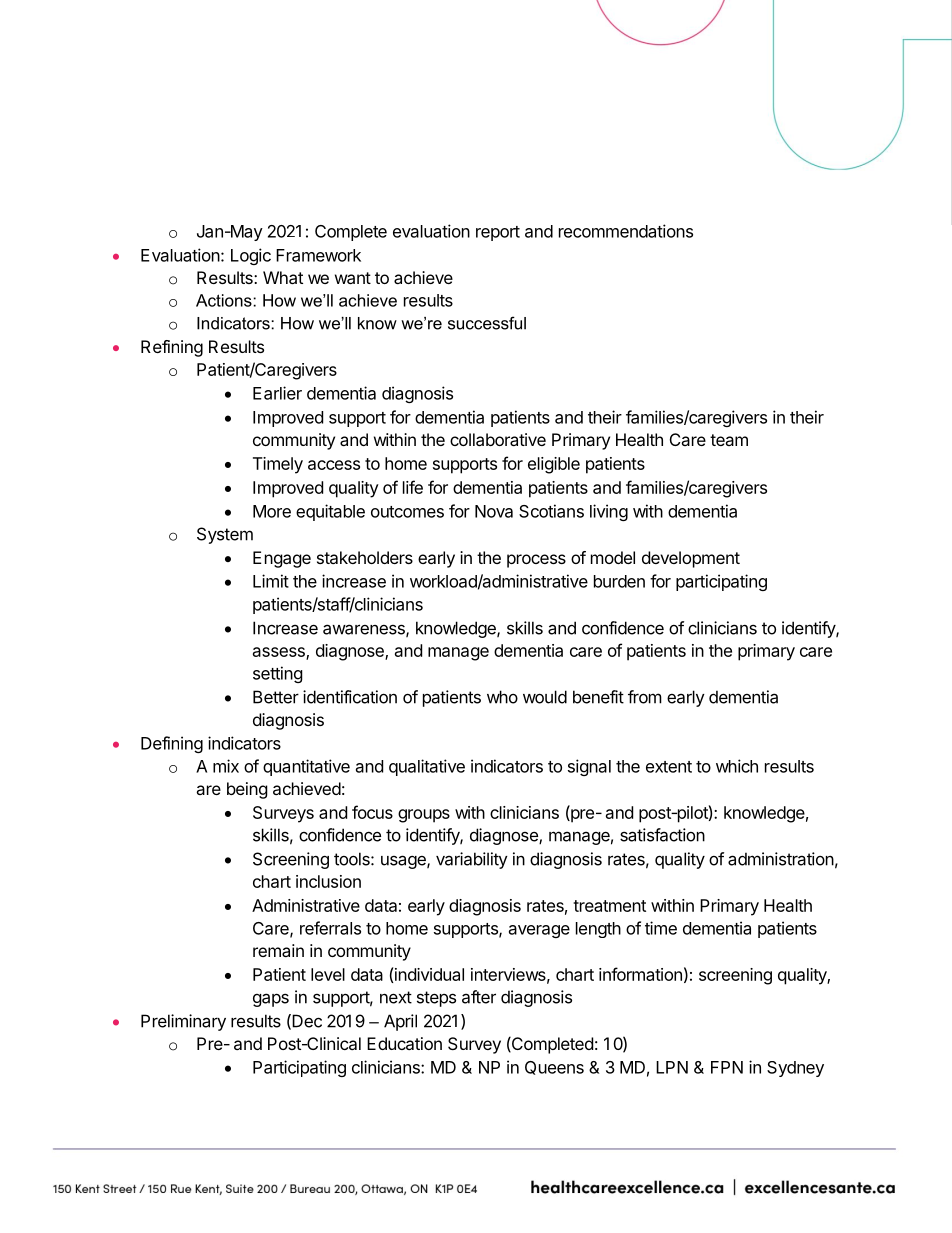  What do you see at coordinates (271, 1000) in the screenshot?
I see `gaps` at bounding box center [271, 1000].
